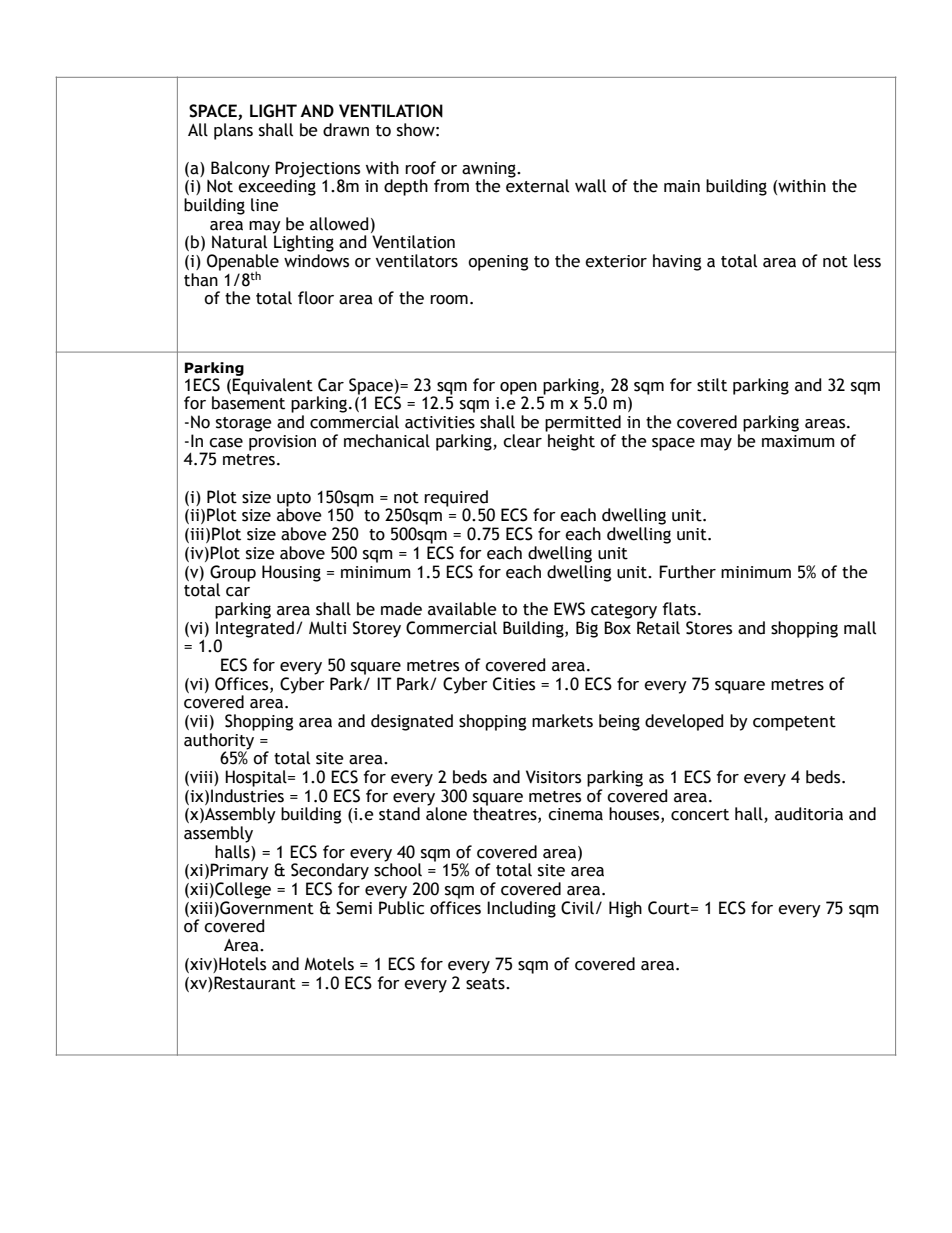 The width and height of the page is (952, 1233). What do you see at coordinates (682, 186) in the page?
I see `main` at bounding box center [682, 186].
